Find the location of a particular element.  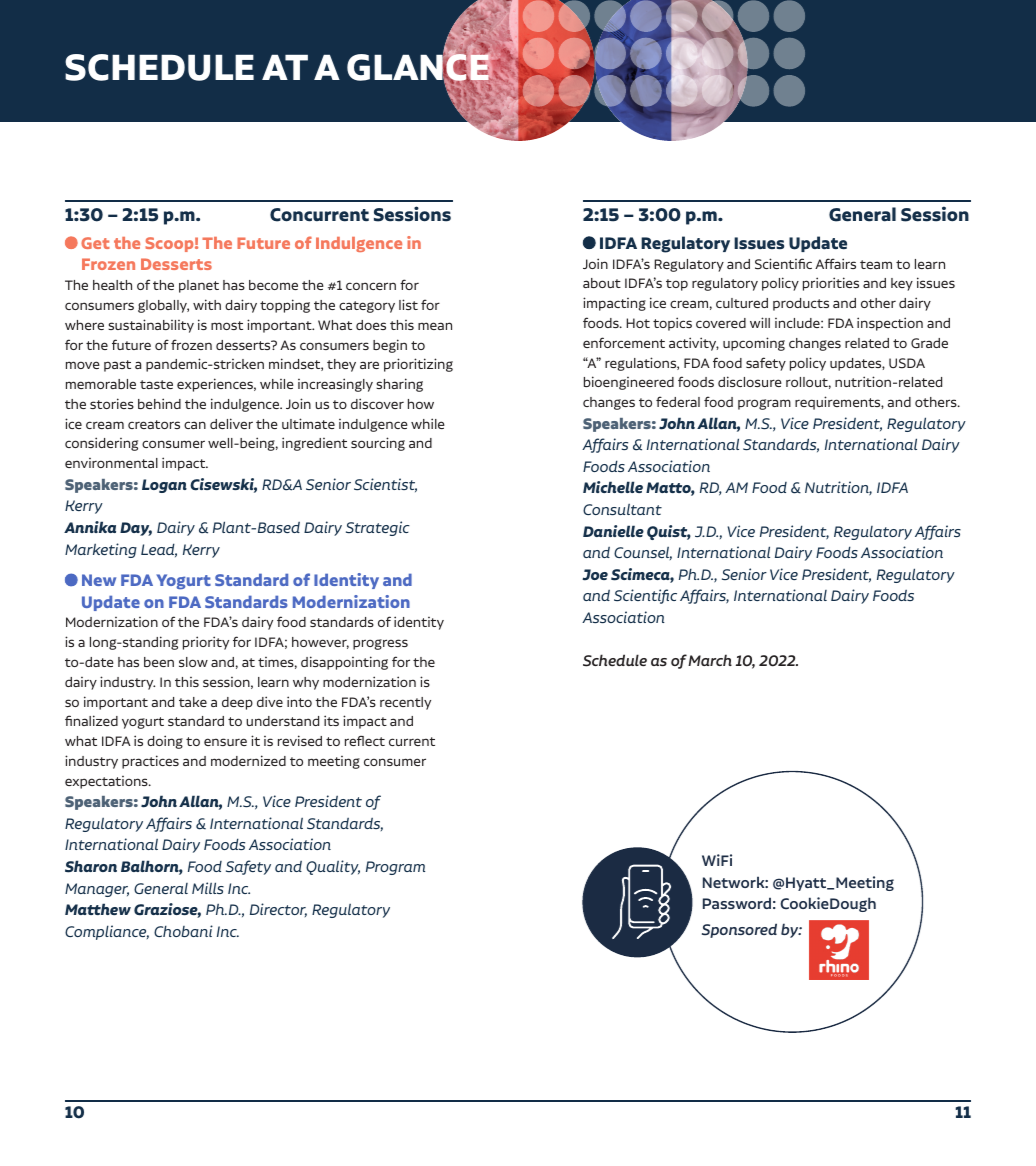

Quality is located at coordinates (333, 867).
